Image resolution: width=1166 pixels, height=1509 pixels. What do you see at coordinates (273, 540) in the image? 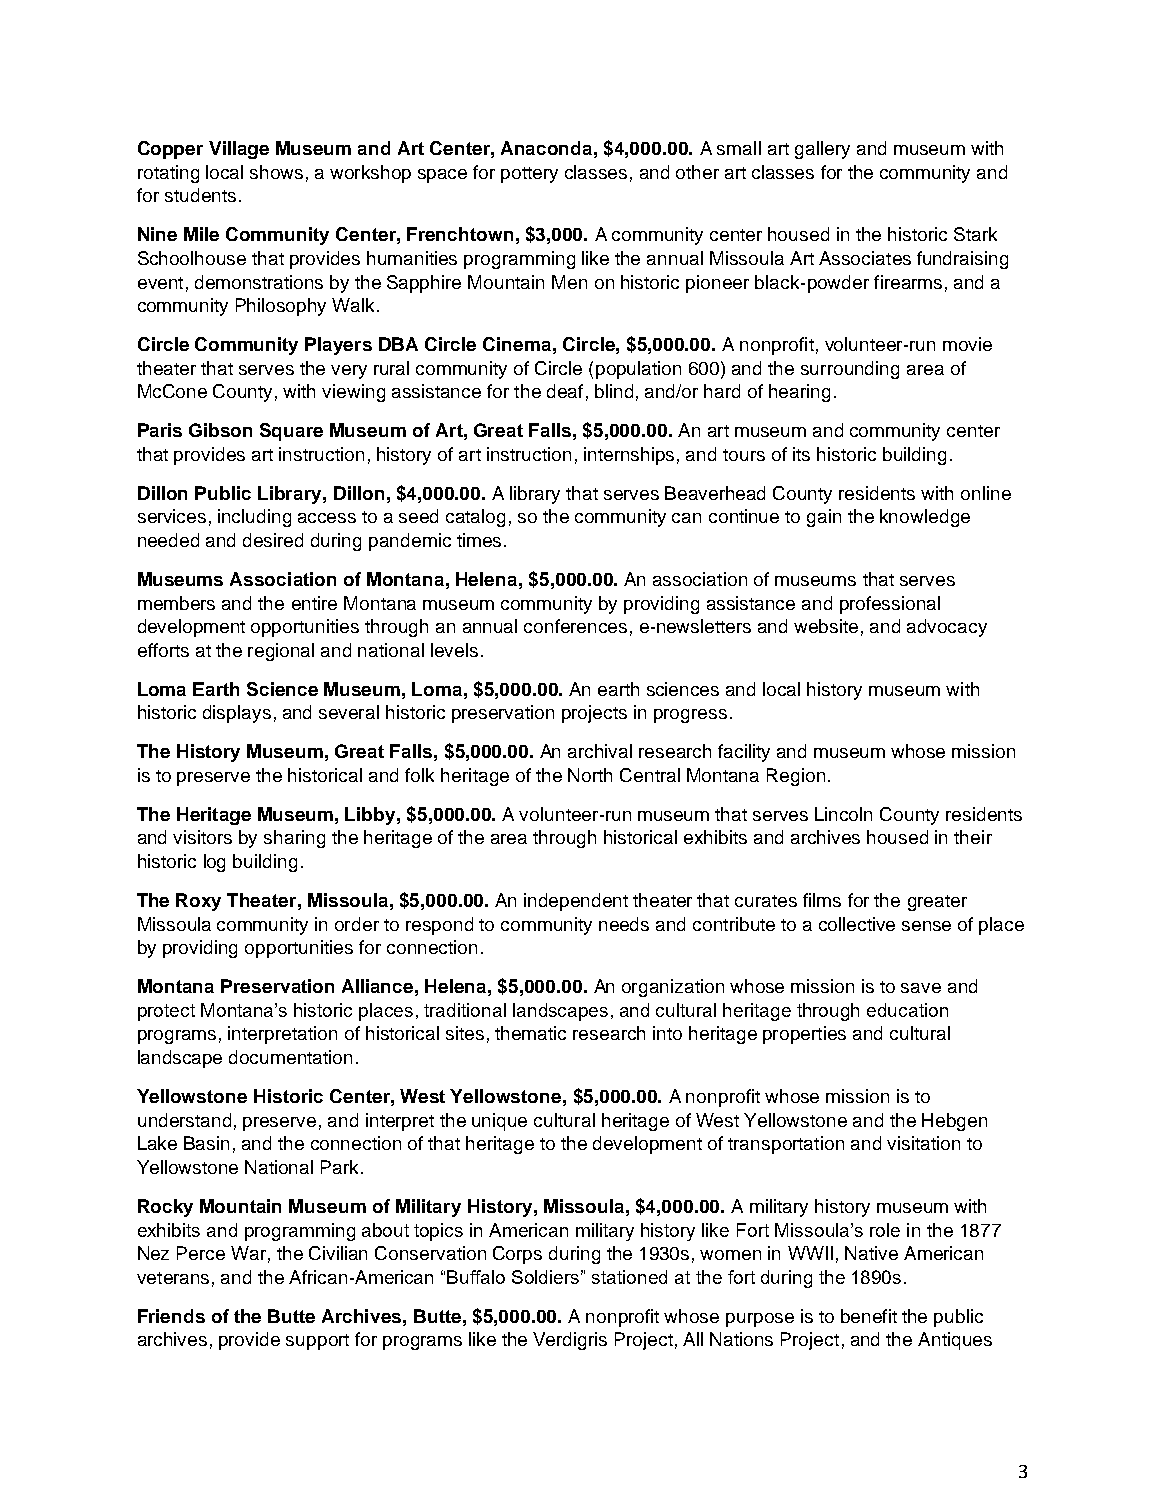
I see `desired` at bounding box center [273, 540].
